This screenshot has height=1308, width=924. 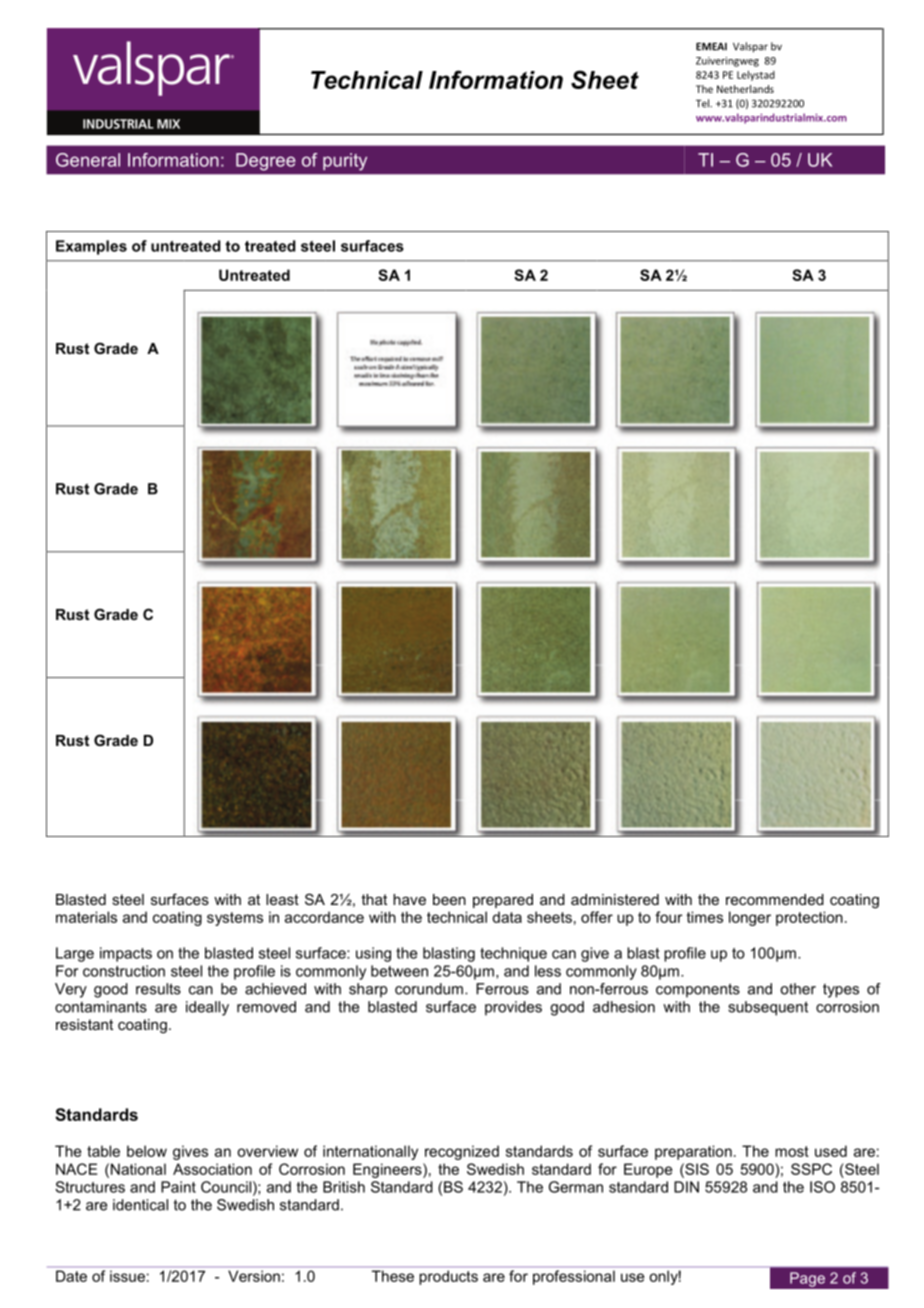 What do you see at coordinates (449, 1277) in the screenshot?
I see `products` at bounding box center [449, 1277].
